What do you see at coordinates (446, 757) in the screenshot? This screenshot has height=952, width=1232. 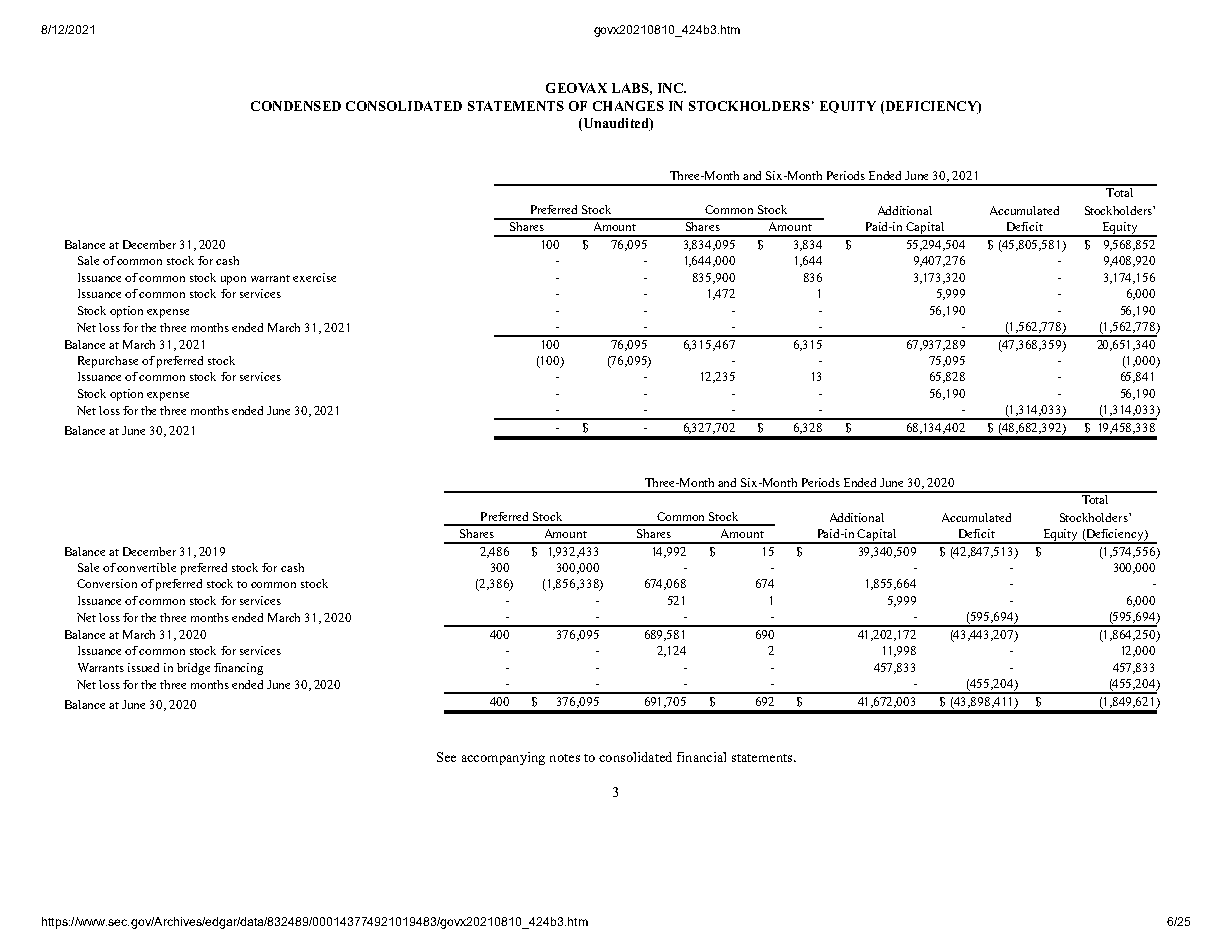 I see `See` at bounding box center [446, 757].
